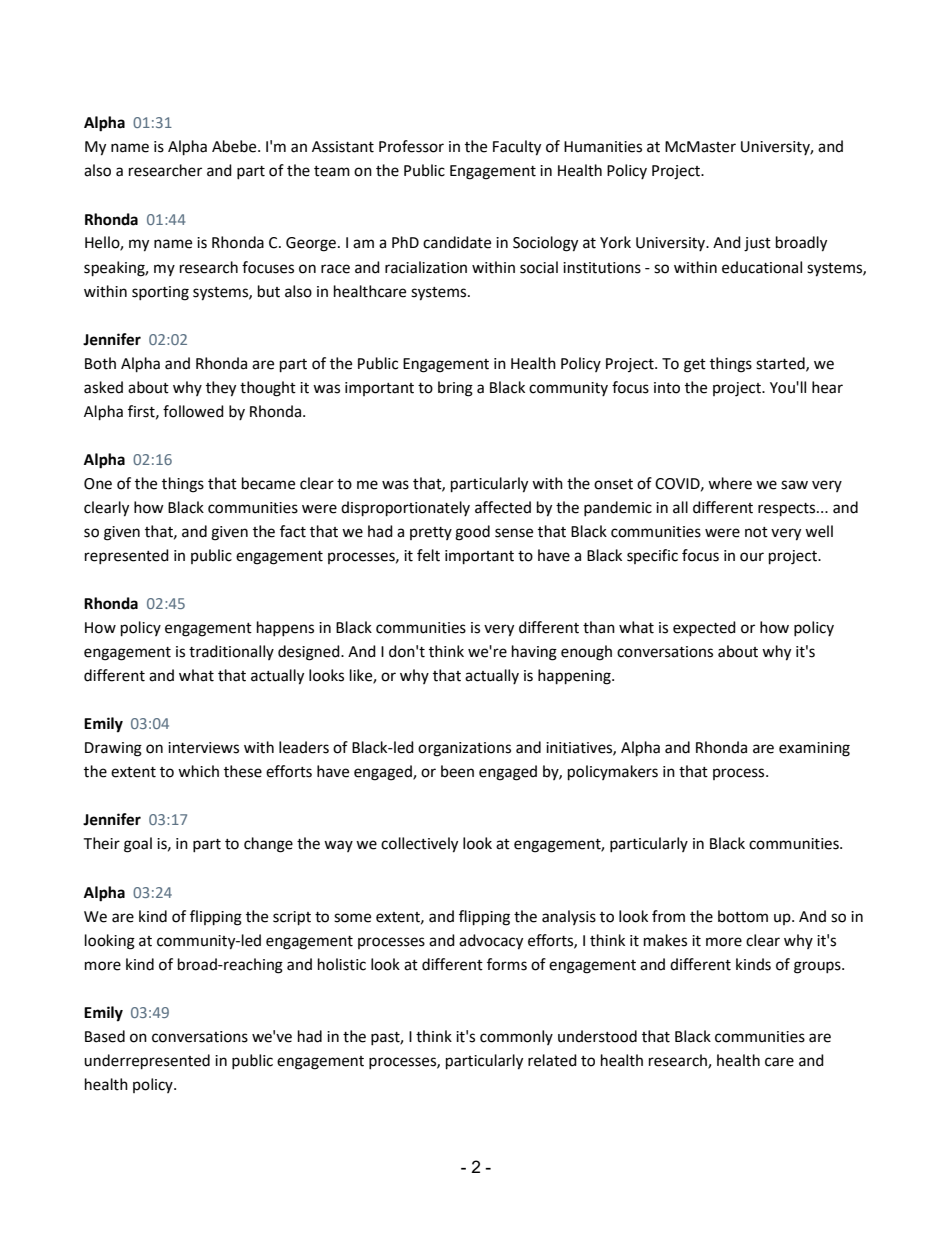 The width and height of the screenshot is (952, 1233). Describe the element at coordinates (235, 146) in the screenshot. I see `Abebe` at that location.
